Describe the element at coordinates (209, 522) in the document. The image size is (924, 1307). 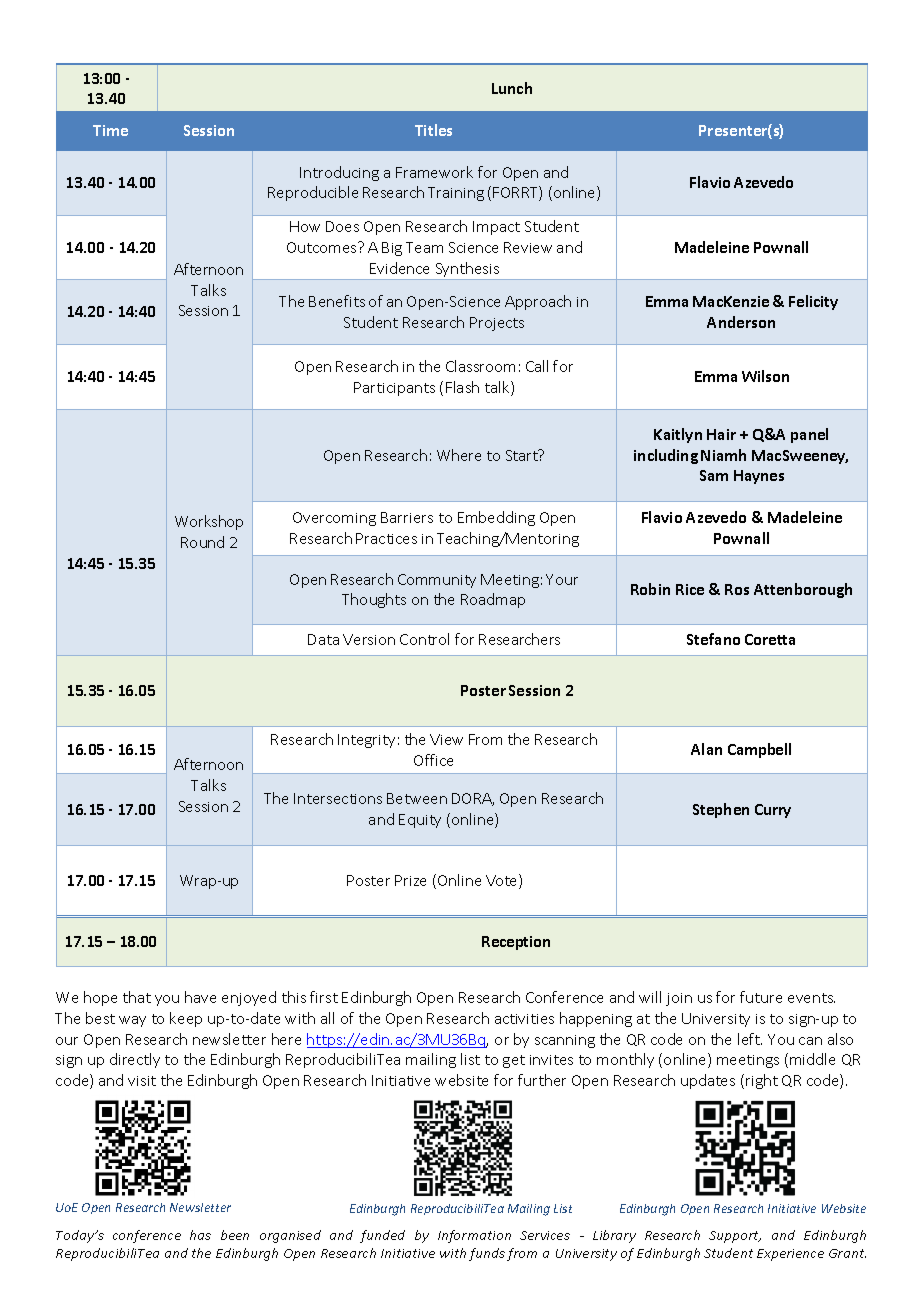
I see `Workshop` at that location.
